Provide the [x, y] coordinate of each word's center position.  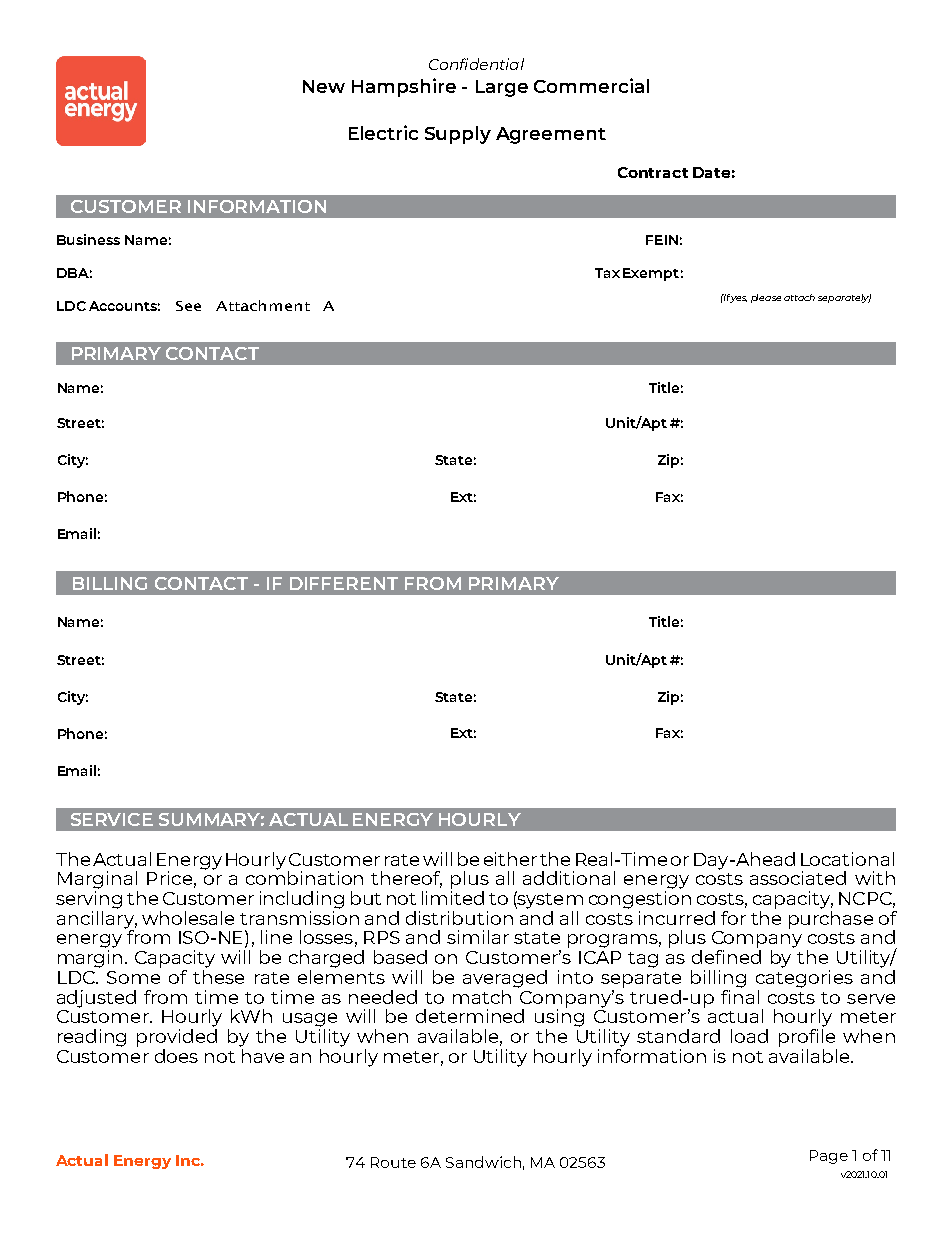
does [176, 1056]
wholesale [188, 918]
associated [798, 878]
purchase [831, 918]
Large [502, 88]
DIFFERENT [344, 583]
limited [453, 896]
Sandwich [483, 1162]
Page [829, 1157]
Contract [653, 172]
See [188, 306]
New [324, 86]
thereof [406, 879]
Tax [607, 273]
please [766, 298]
